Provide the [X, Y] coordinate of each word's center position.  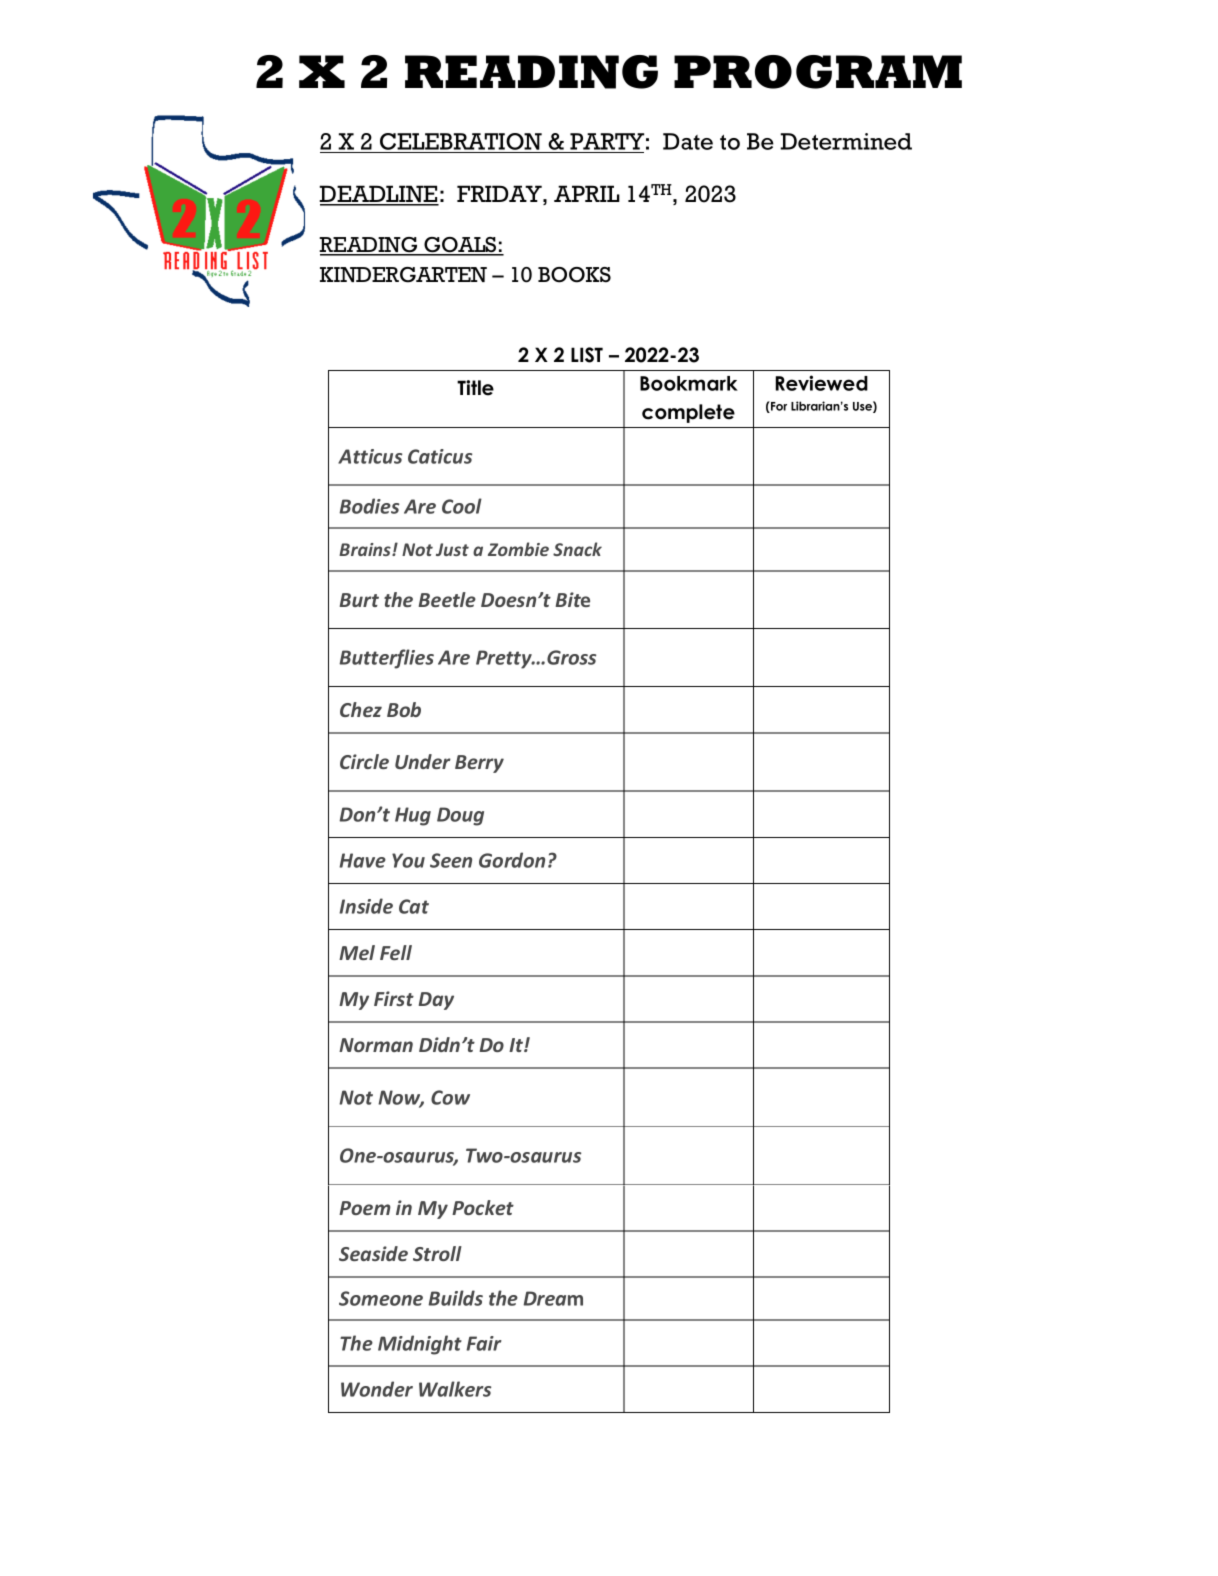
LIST [587, 355]
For [778, 407]
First [394, 998]
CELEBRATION [461, 143]
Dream [553, 1298]
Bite [573, 599]
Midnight [420, 1345]
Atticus [370, 456]
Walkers [455, 1389]
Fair [484, 1343]
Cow [450, 1097]
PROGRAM [818, 72]
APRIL [587, 193]
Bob [404, 709]
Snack [577, 549]
